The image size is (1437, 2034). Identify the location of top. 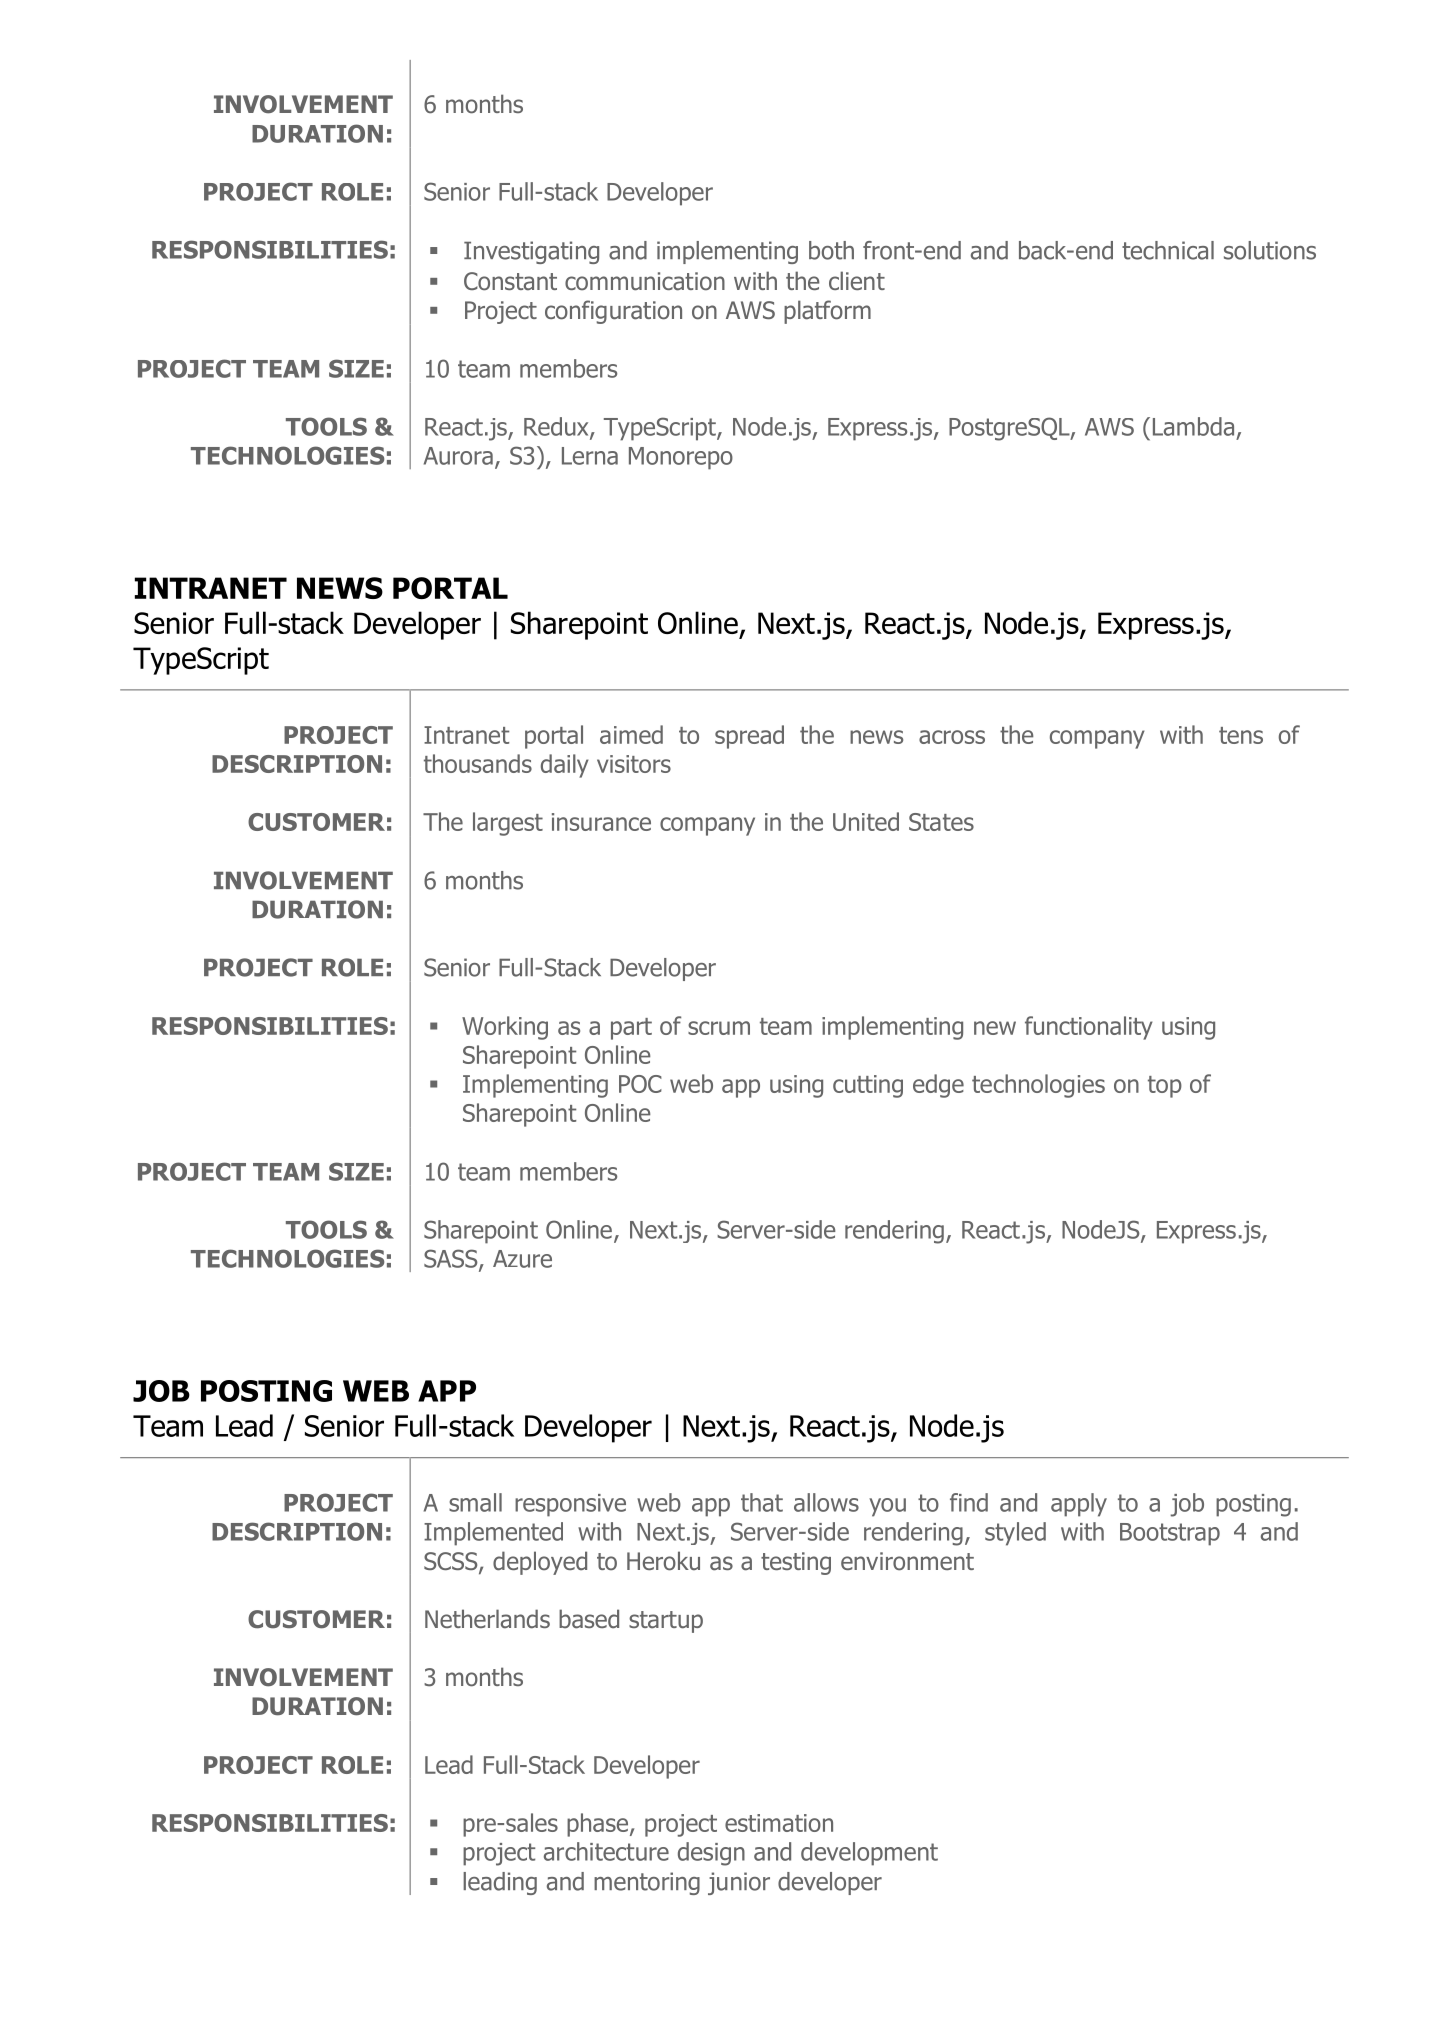
(1165, 1087).
